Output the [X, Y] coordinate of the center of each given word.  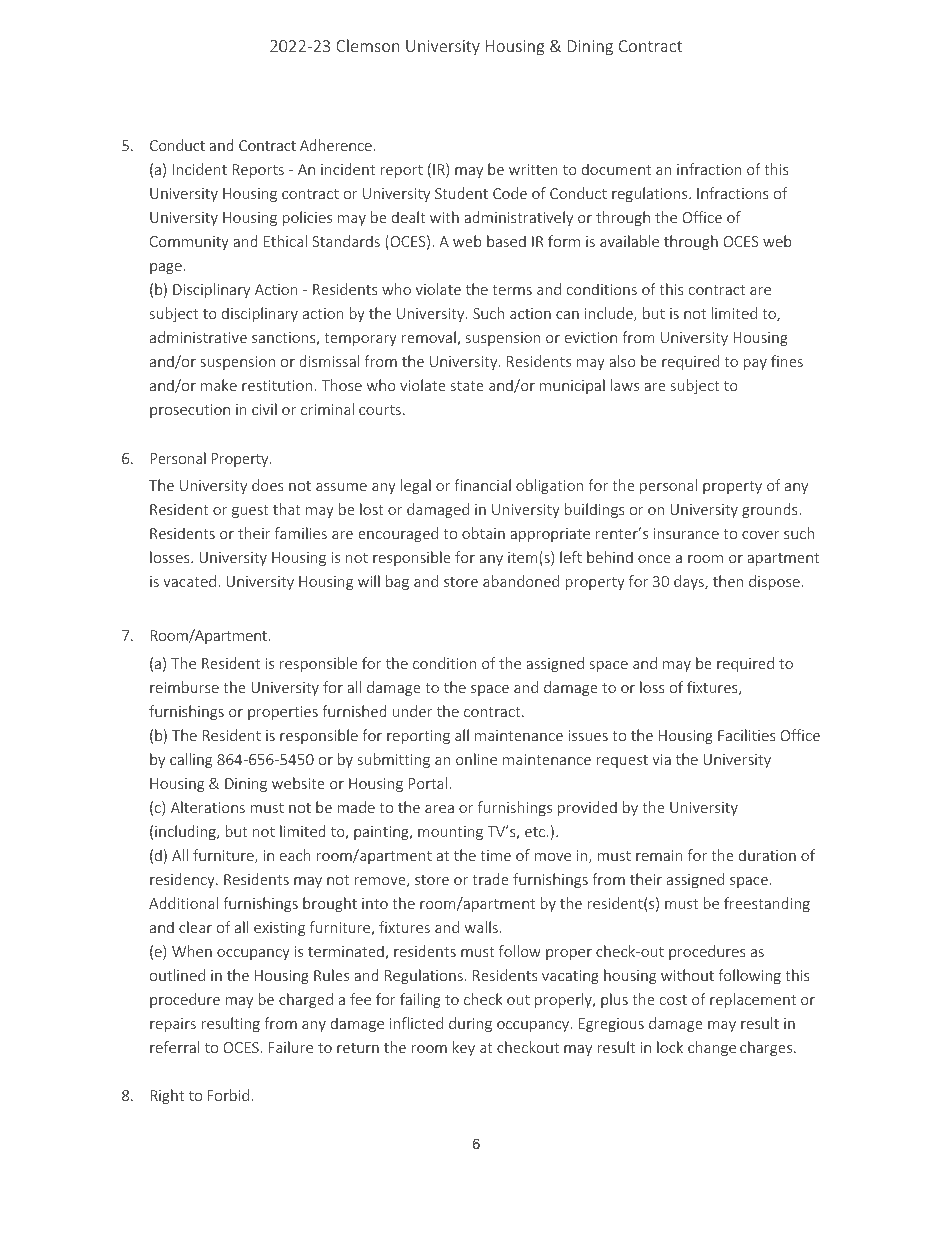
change [712, 1048]
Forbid [228, 1095]
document [616, 169]
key [464, 1048]
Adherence [337, 145]
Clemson [368, 45]
